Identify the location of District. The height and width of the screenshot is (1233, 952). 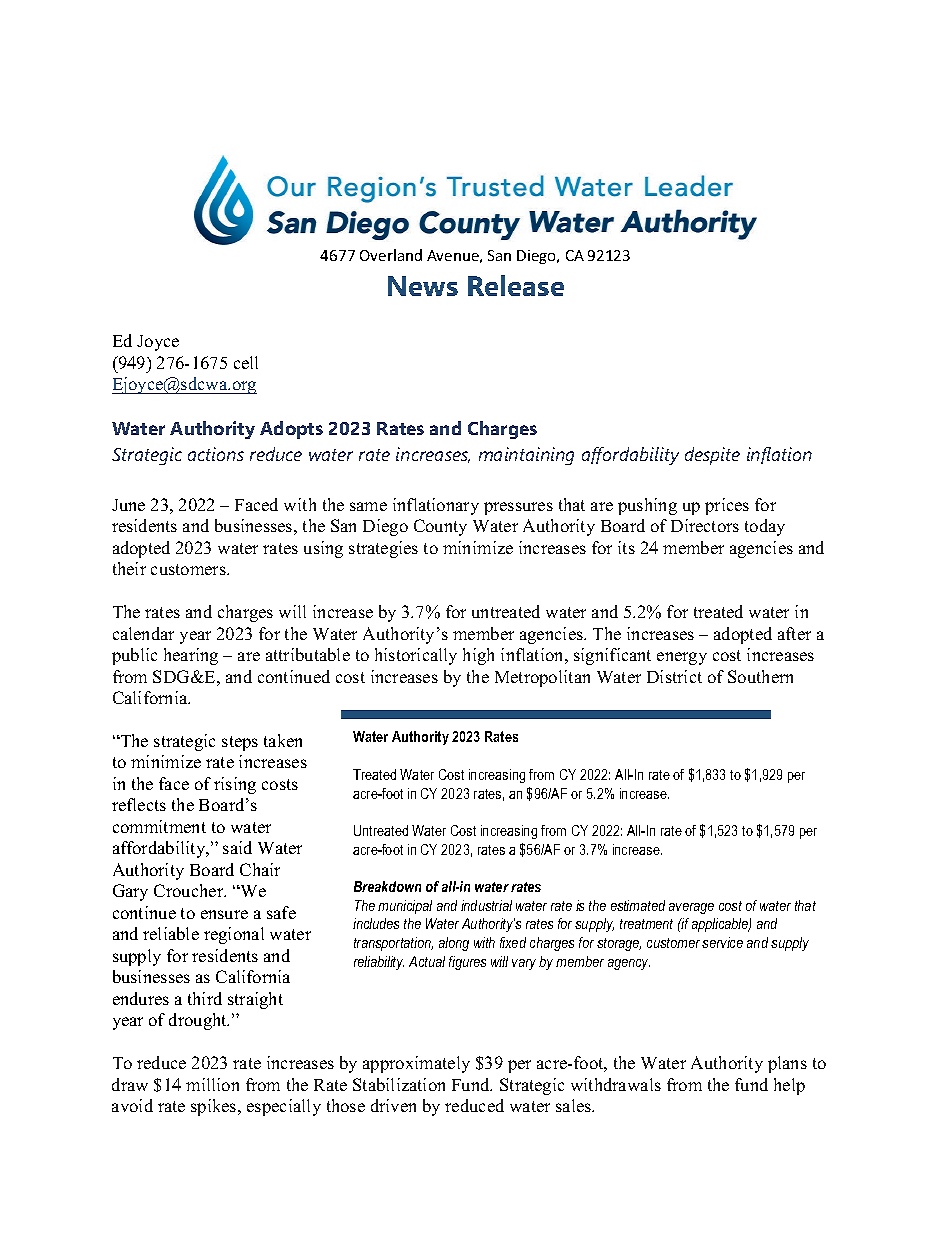
(674, 676).
